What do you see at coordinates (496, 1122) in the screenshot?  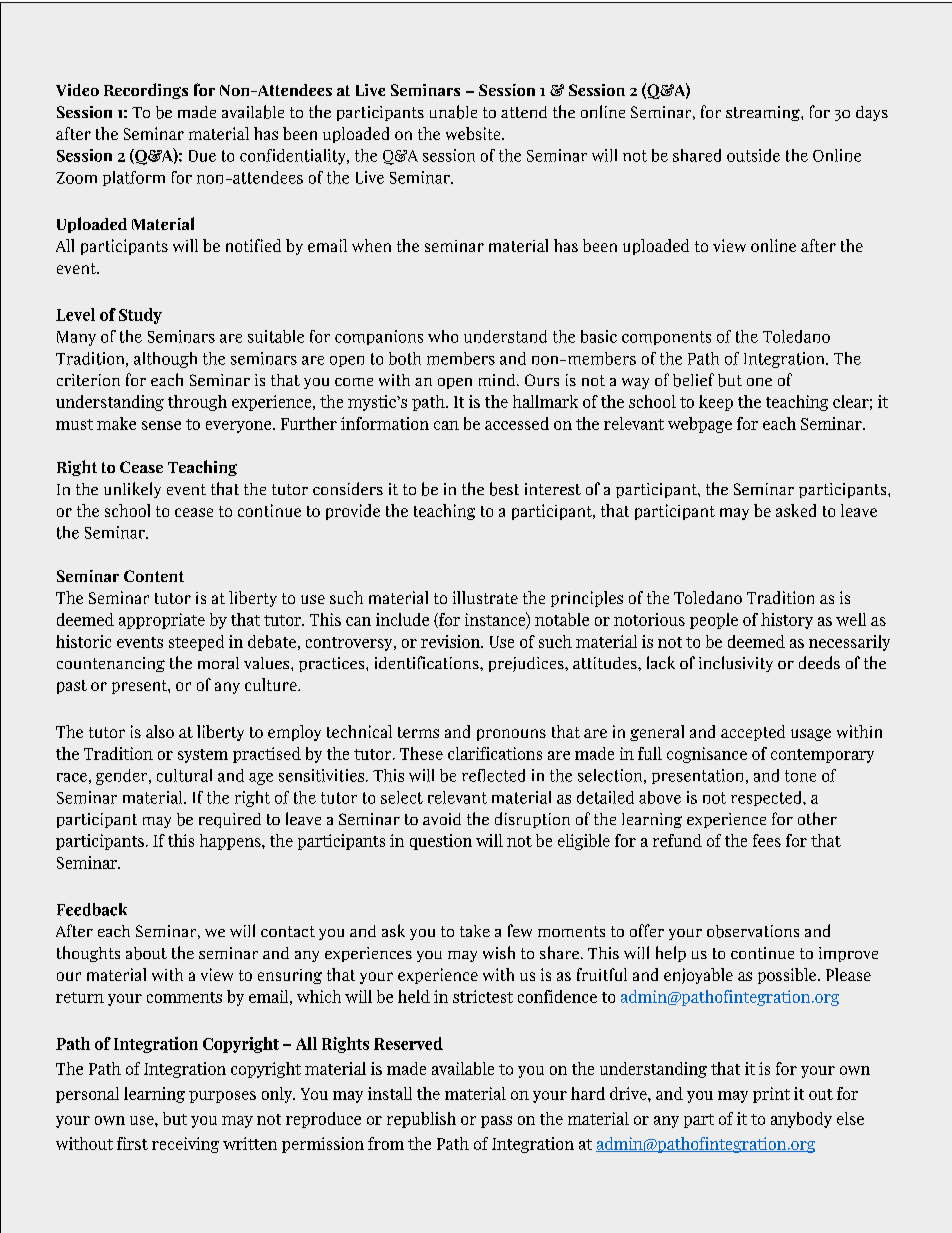 I see `pass` at bounding box center [496, 1122].
